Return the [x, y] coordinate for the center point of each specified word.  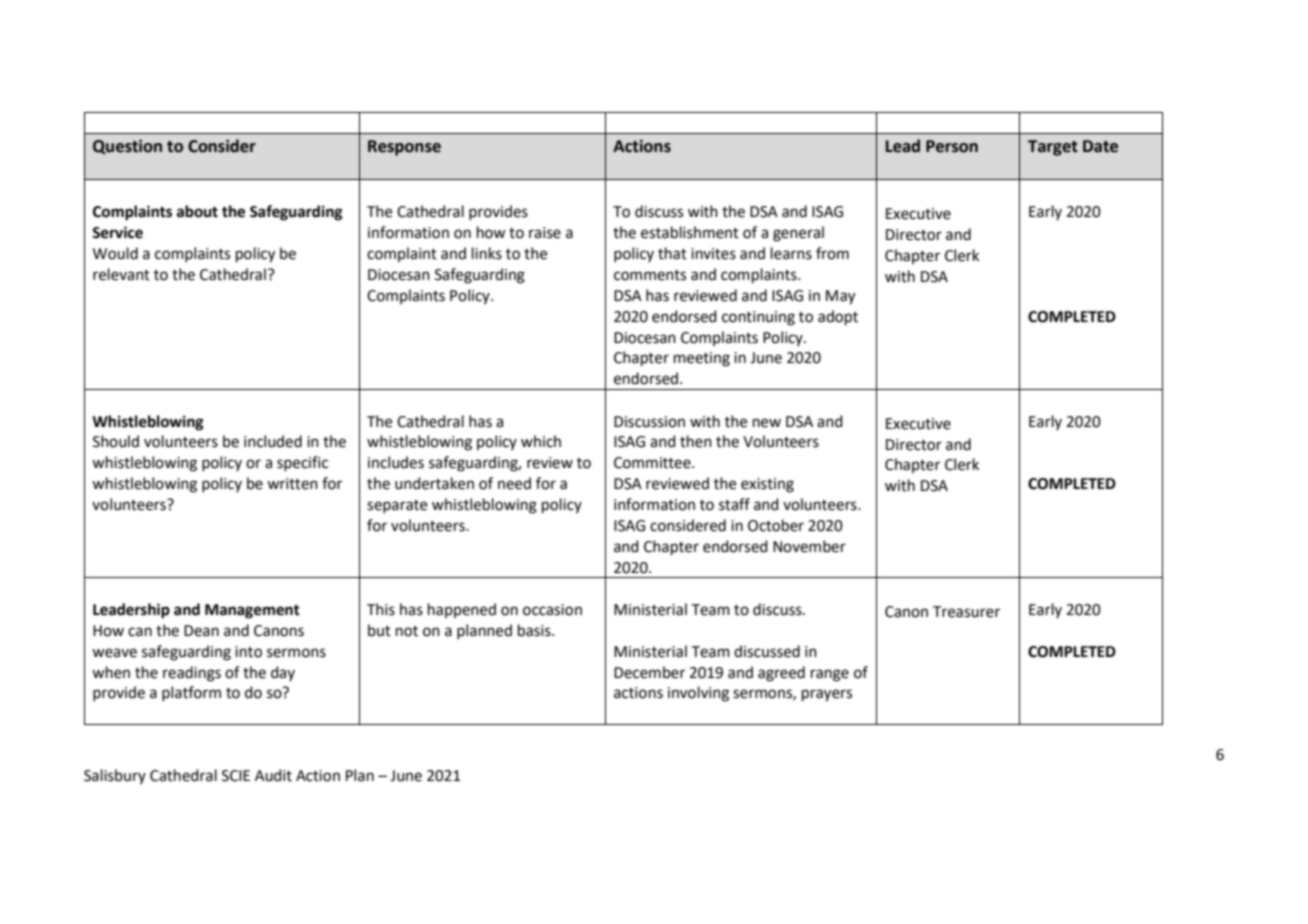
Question [127, 147]
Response [404, 148]
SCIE [236, 776]
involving [698, 694]
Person [952, 146]
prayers [827, 695]
